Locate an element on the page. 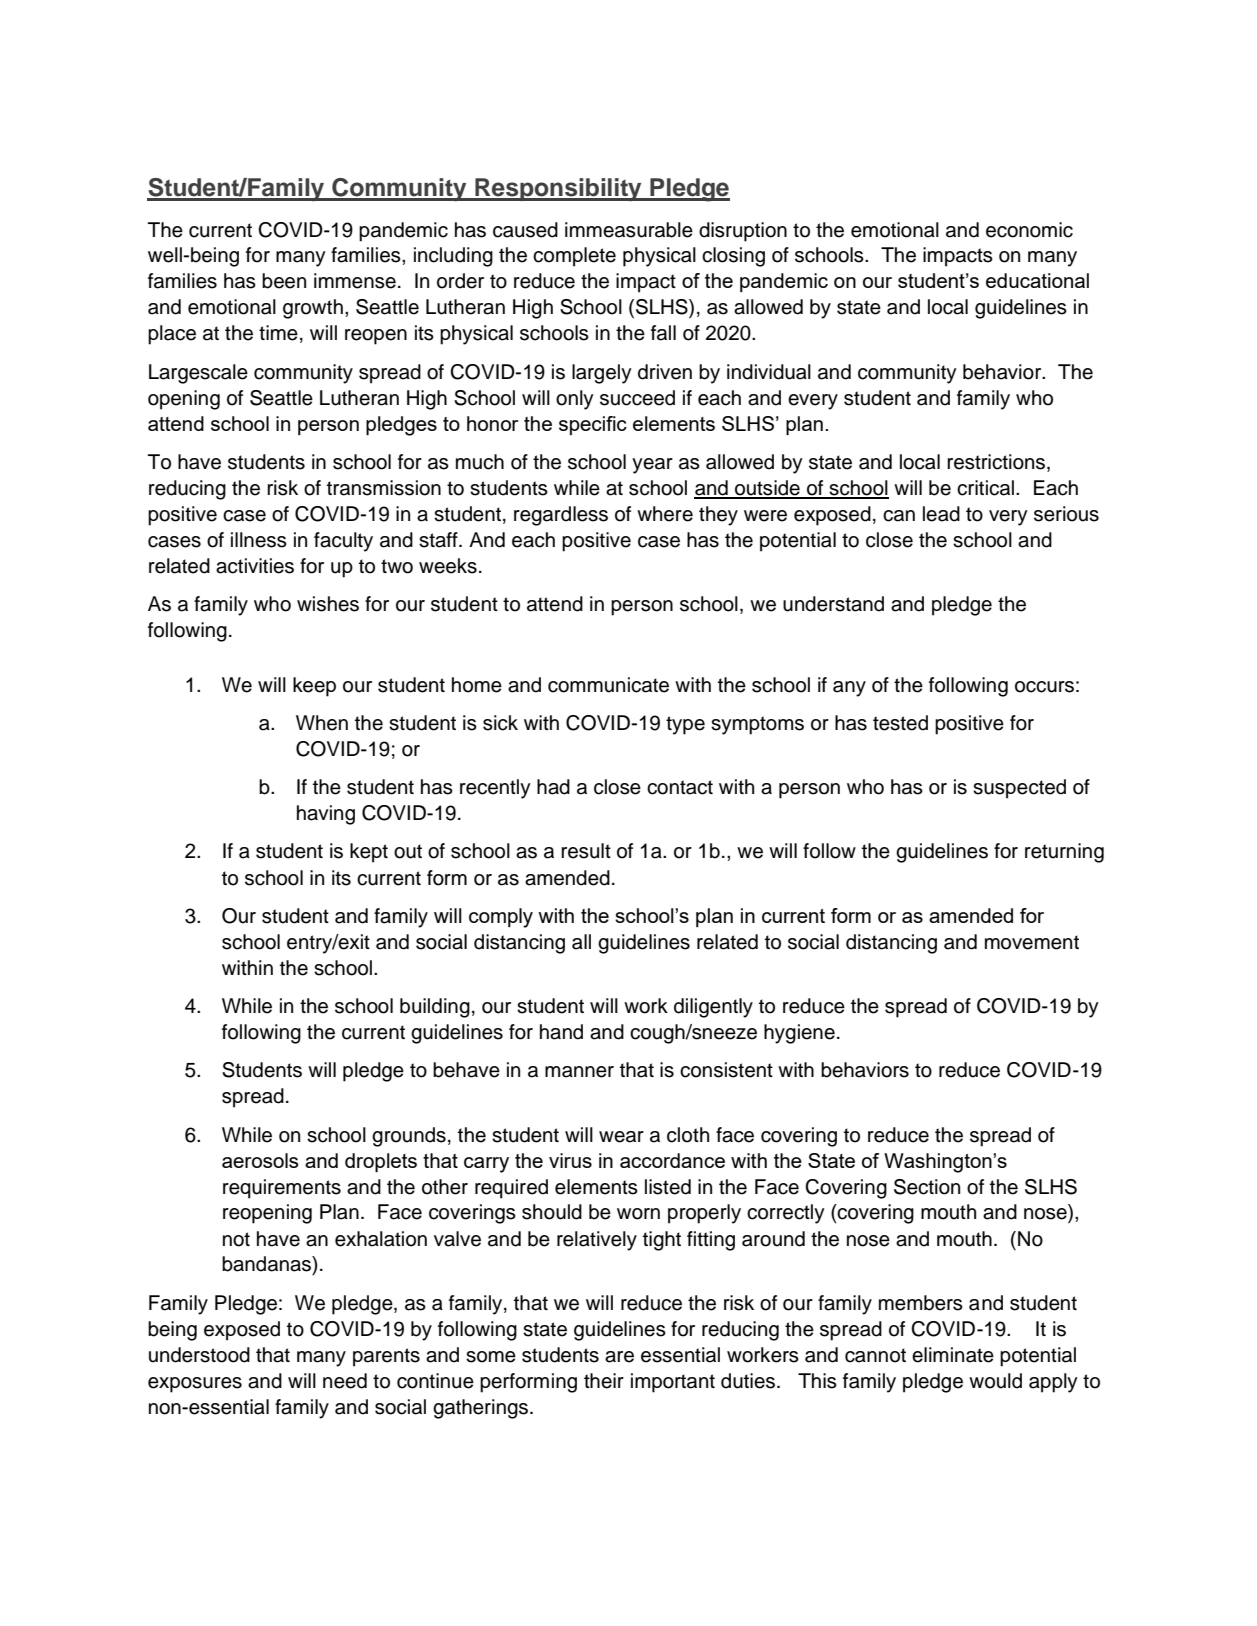 The image size is (1257, 1626). year is located at coordinates (652, 466).
